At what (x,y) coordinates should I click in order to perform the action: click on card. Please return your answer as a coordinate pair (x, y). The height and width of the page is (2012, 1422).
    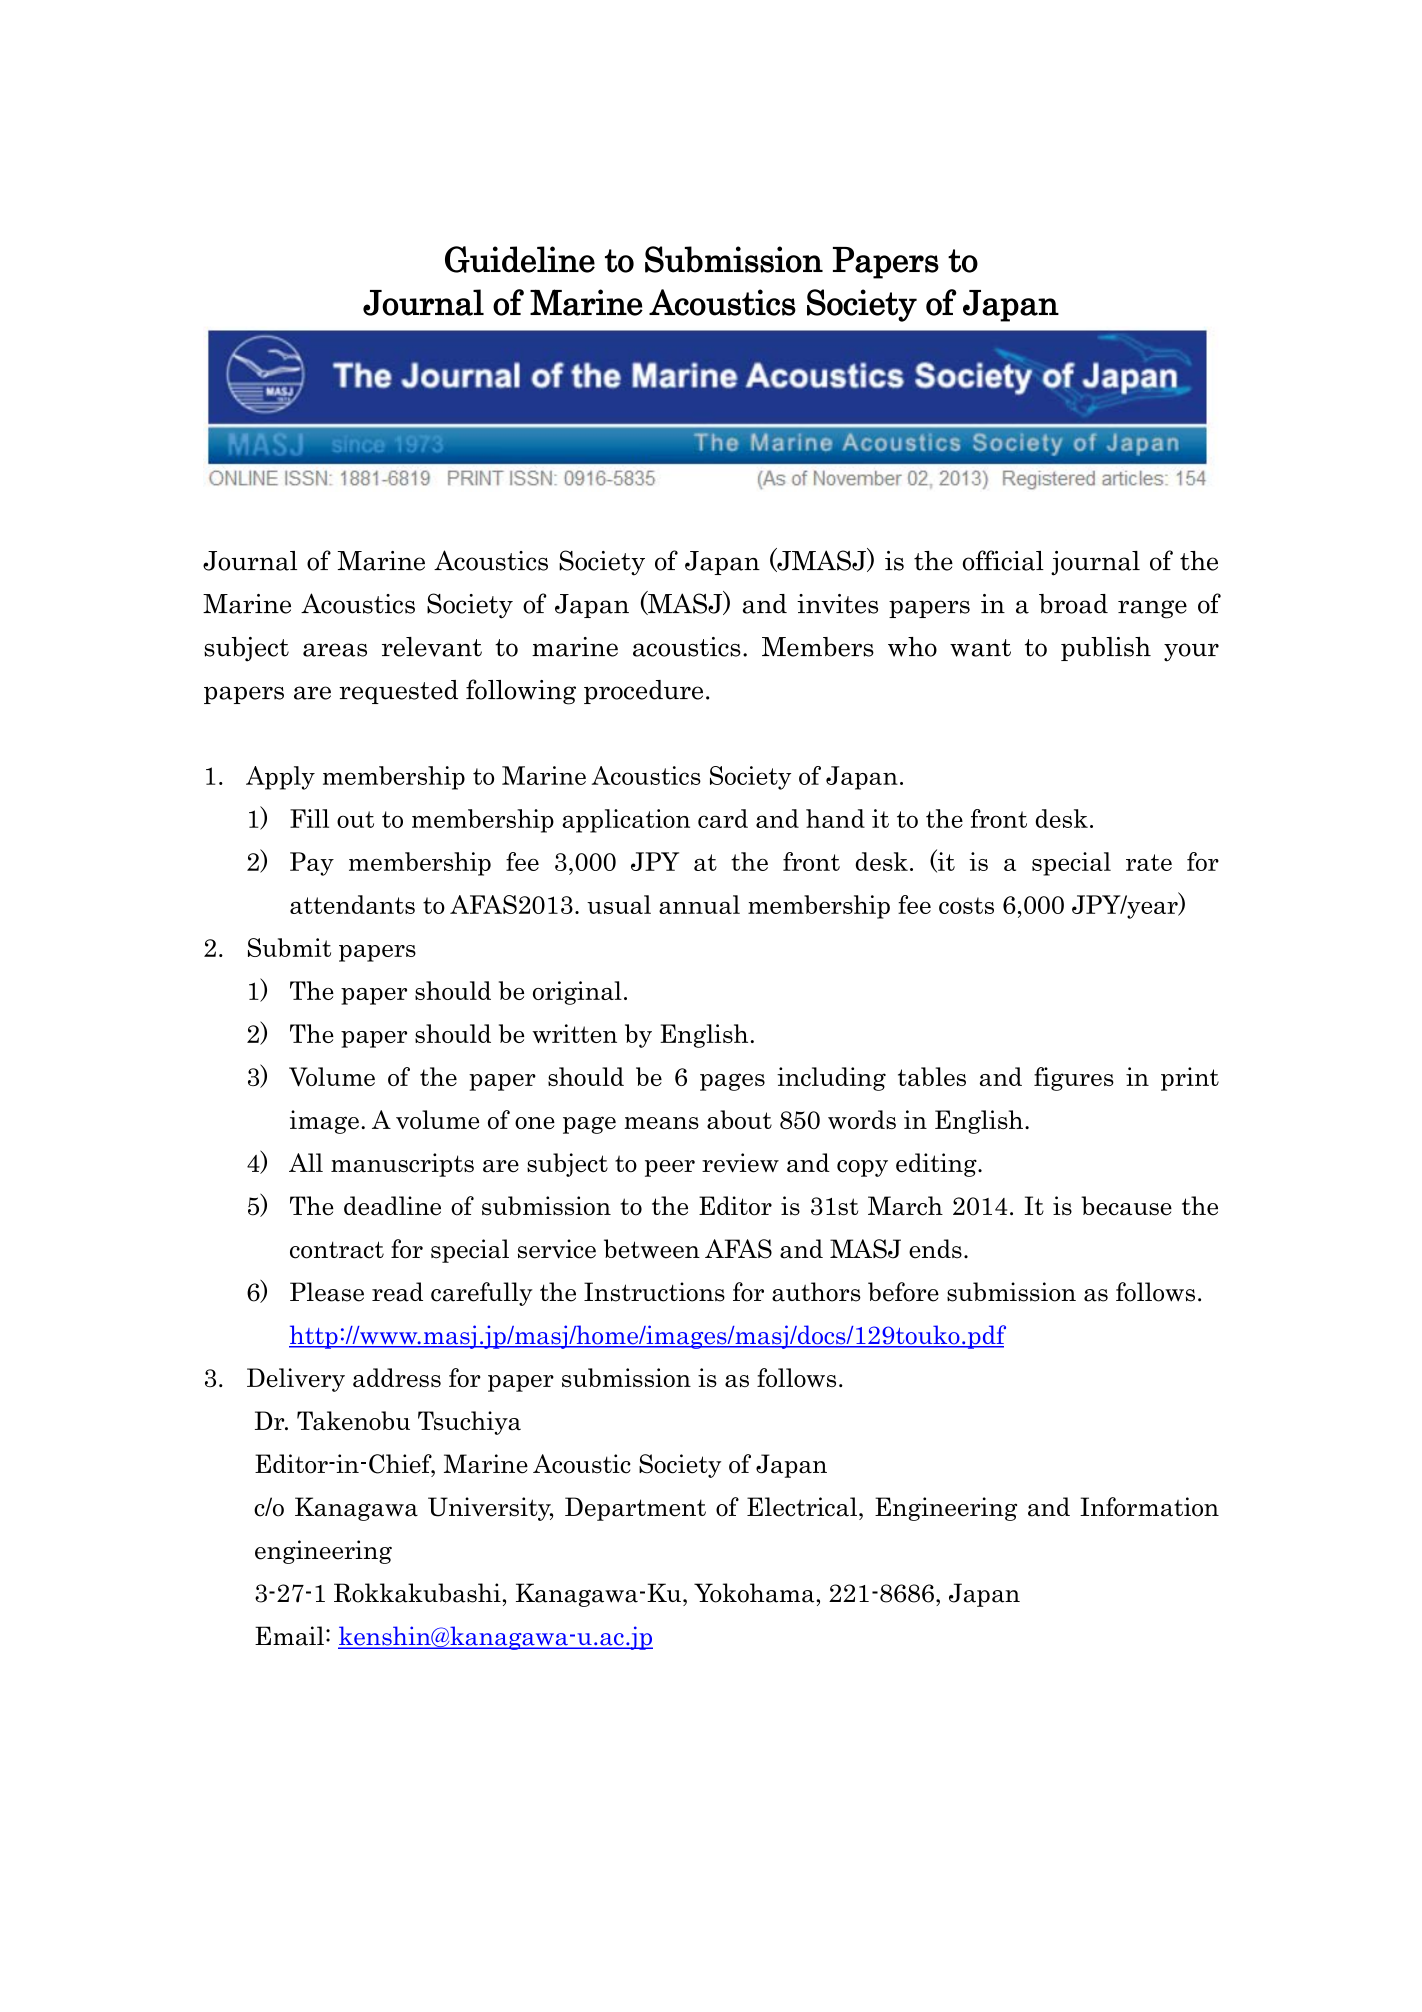
    Looking at the image, I should click on (723, 818).
